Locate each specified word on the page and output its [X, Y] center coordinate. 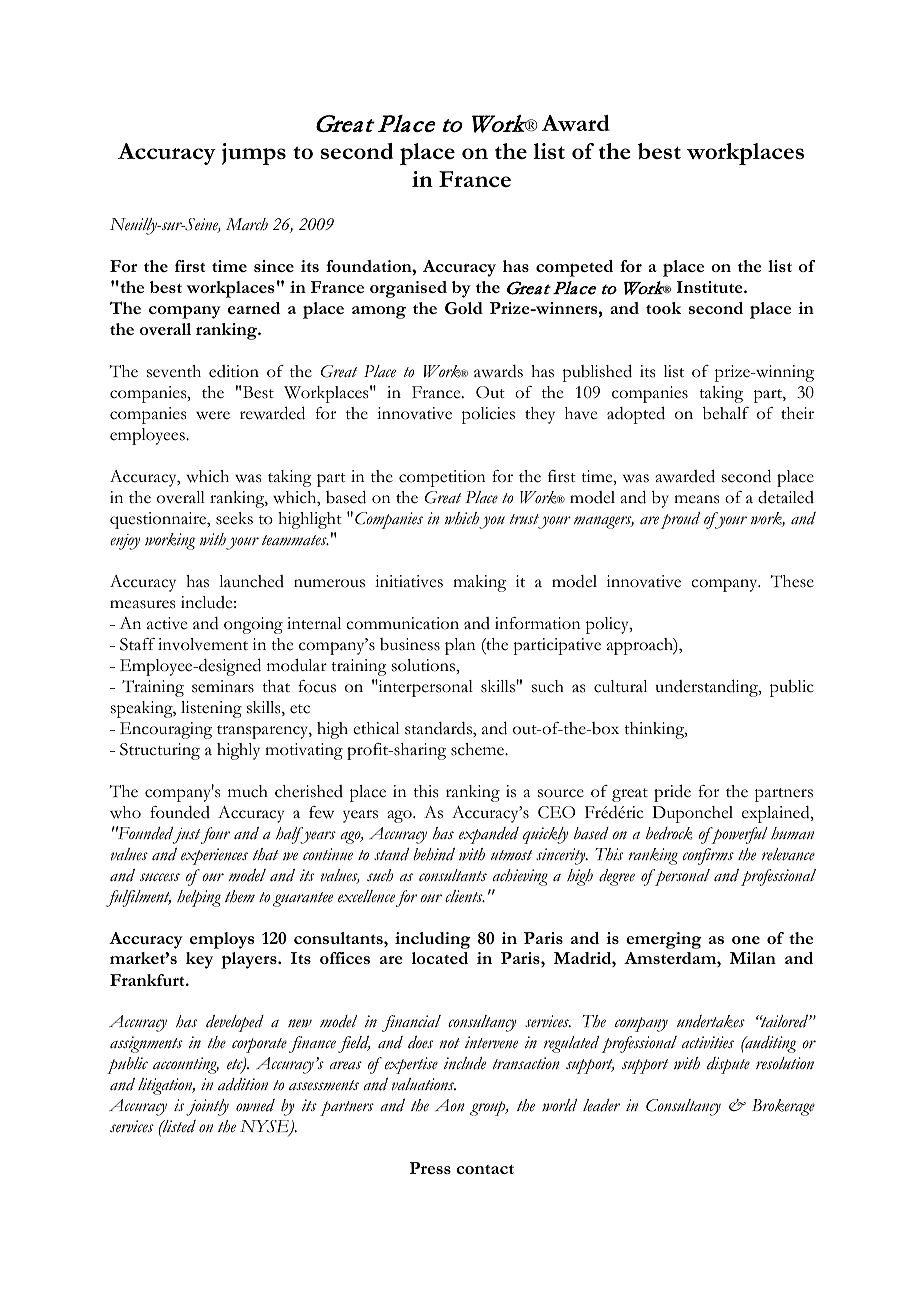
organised [408, 289]
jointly [207, 1107]
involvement [203, 644]
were [213, 415]
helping [199, 898]
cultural [620, 686]
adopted [636, 415]
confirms [708, 856]
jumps [254, 154]
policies [488, 415]
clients [465, 896]
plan [460, 646]
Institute [711, 287]
